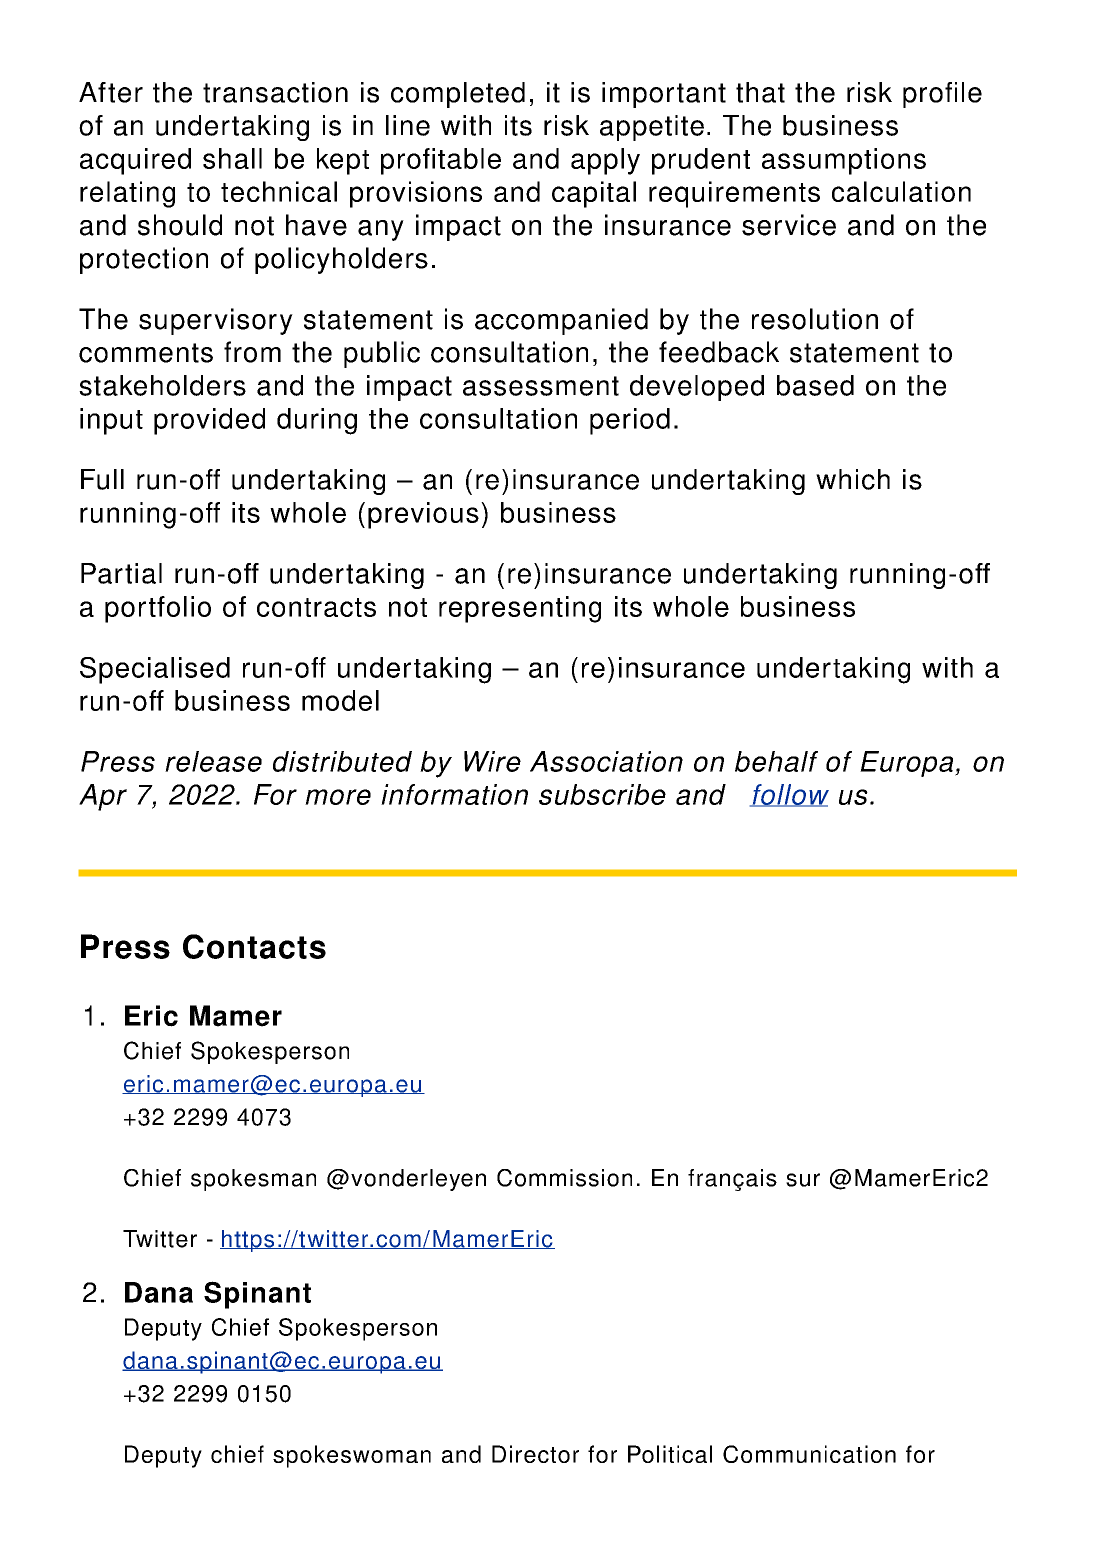 The image size is (1096, 1551). I want to click on spokeswoman, so click(352, 1456).
